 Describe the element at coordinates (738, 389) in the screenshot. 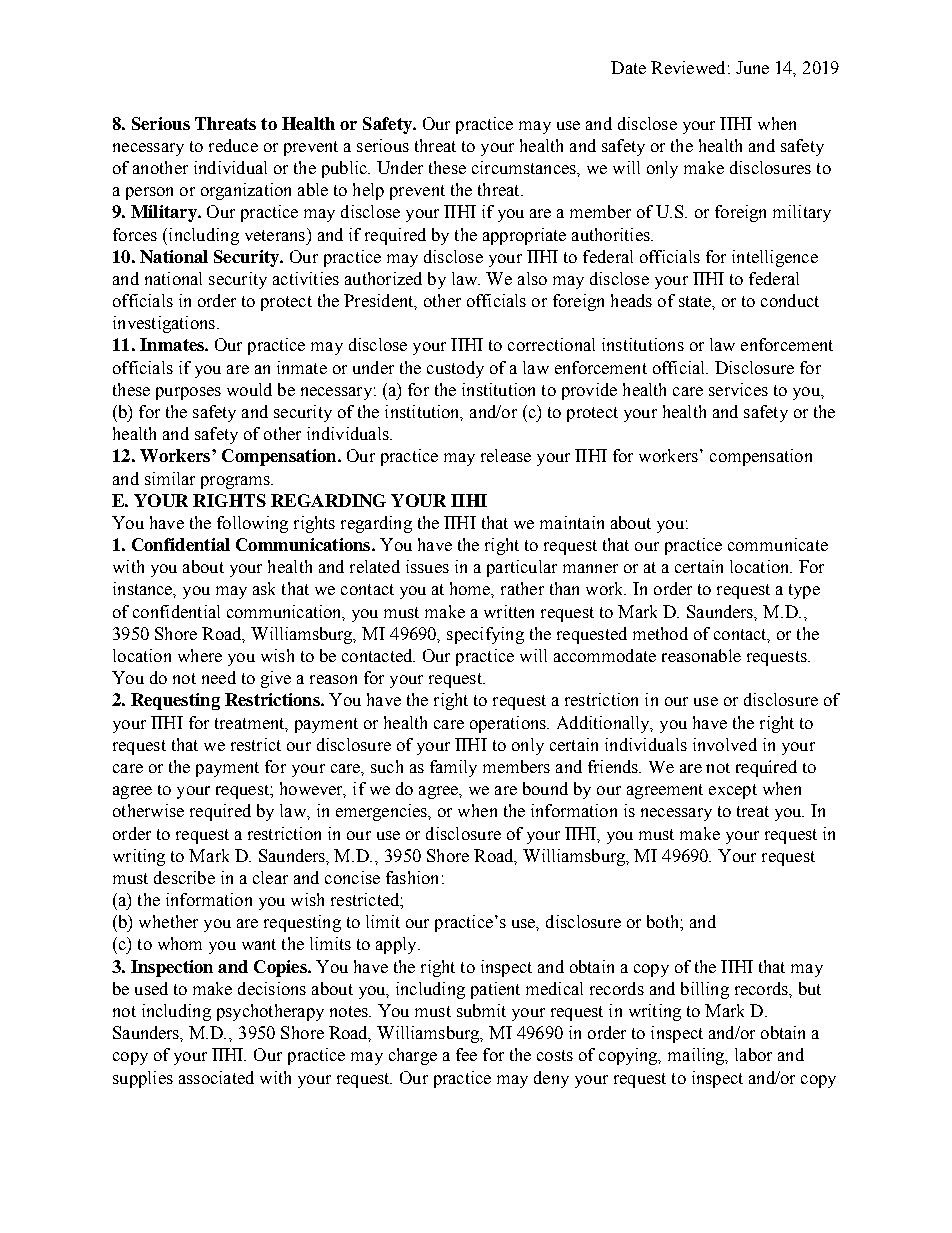

I see `services` at that location.
